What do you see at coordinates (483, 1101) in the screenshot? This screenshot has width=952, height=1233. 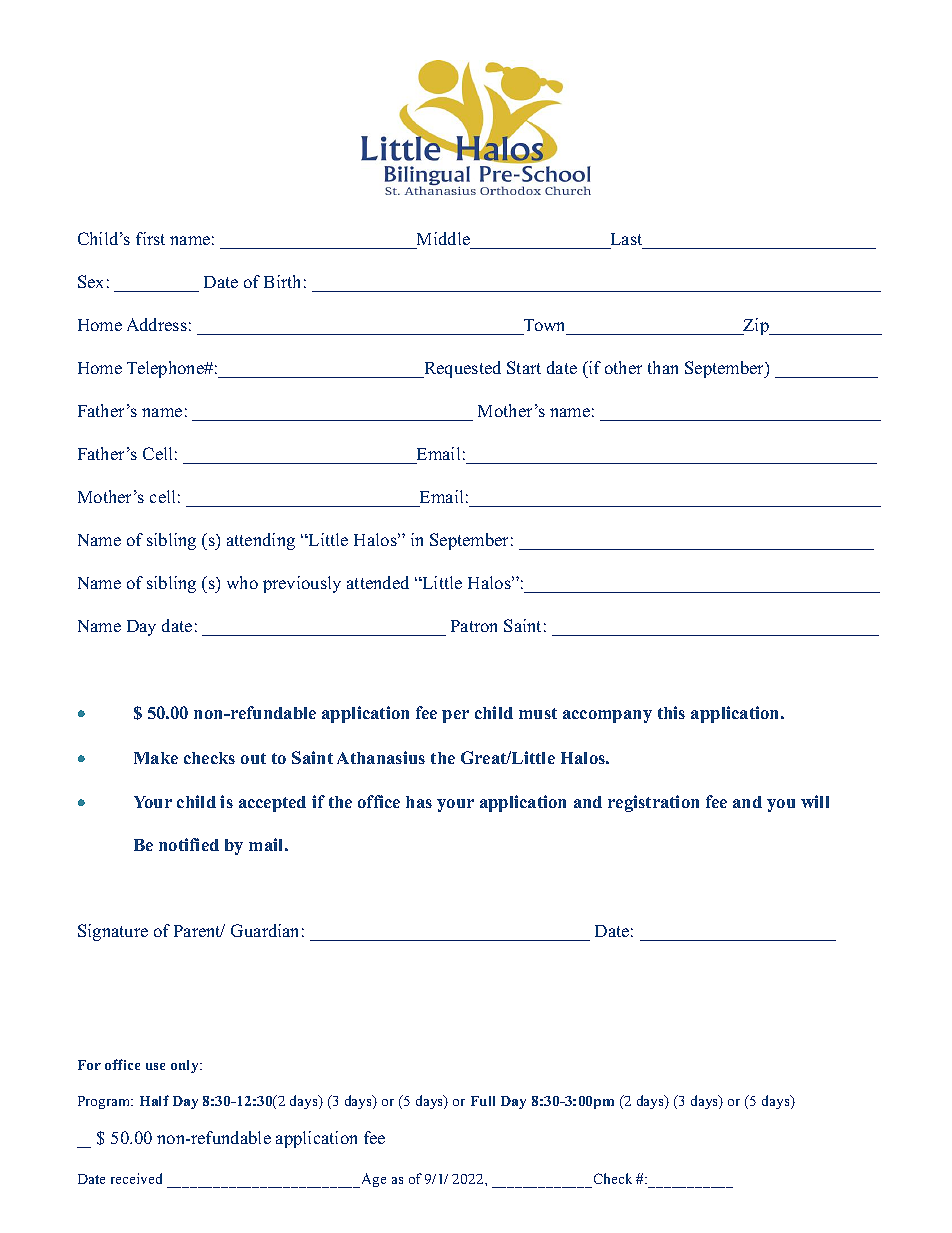 I see `Full` at bounding box center [483, 1101].
